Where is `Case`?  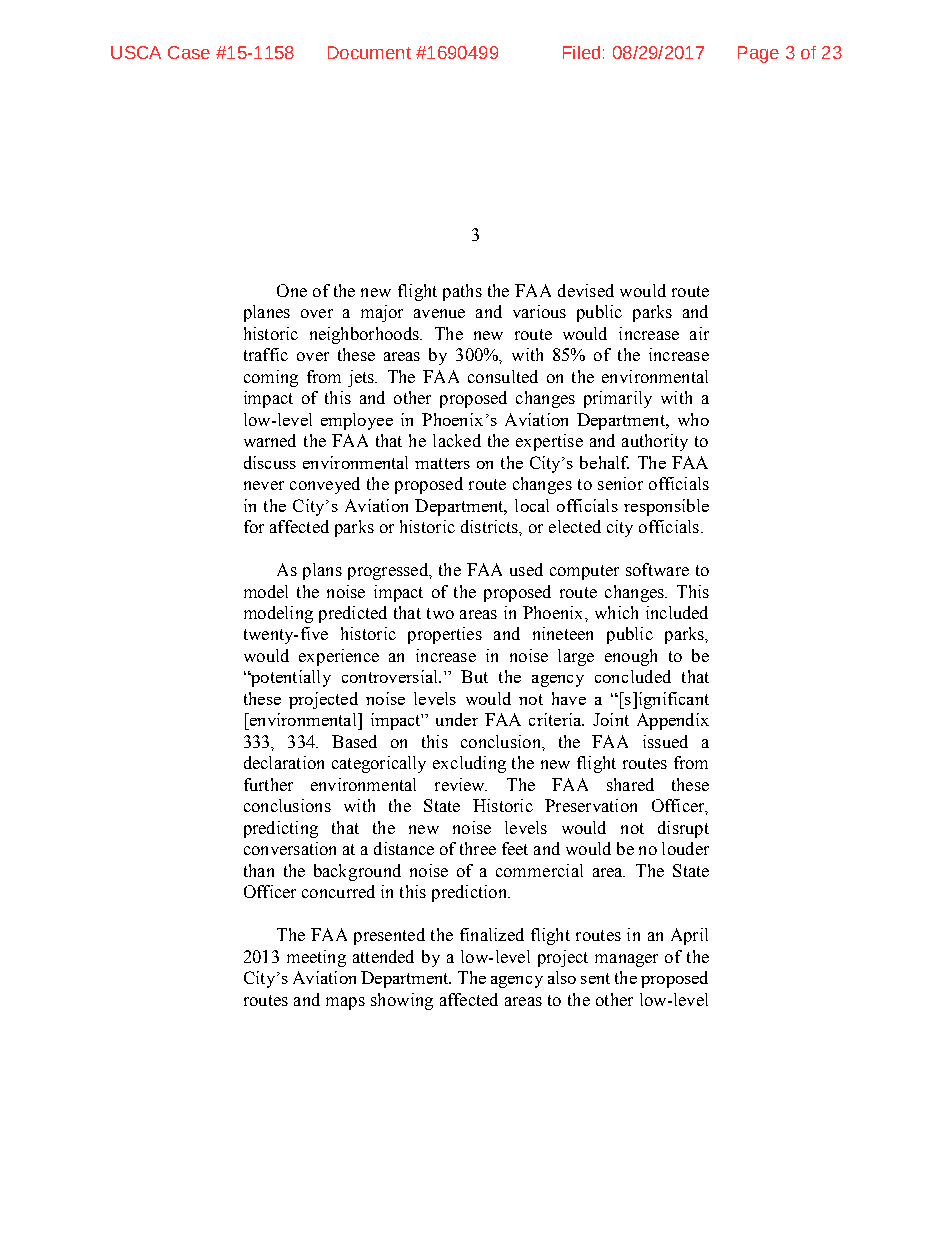 Case is located at coordinates (189, 52).
